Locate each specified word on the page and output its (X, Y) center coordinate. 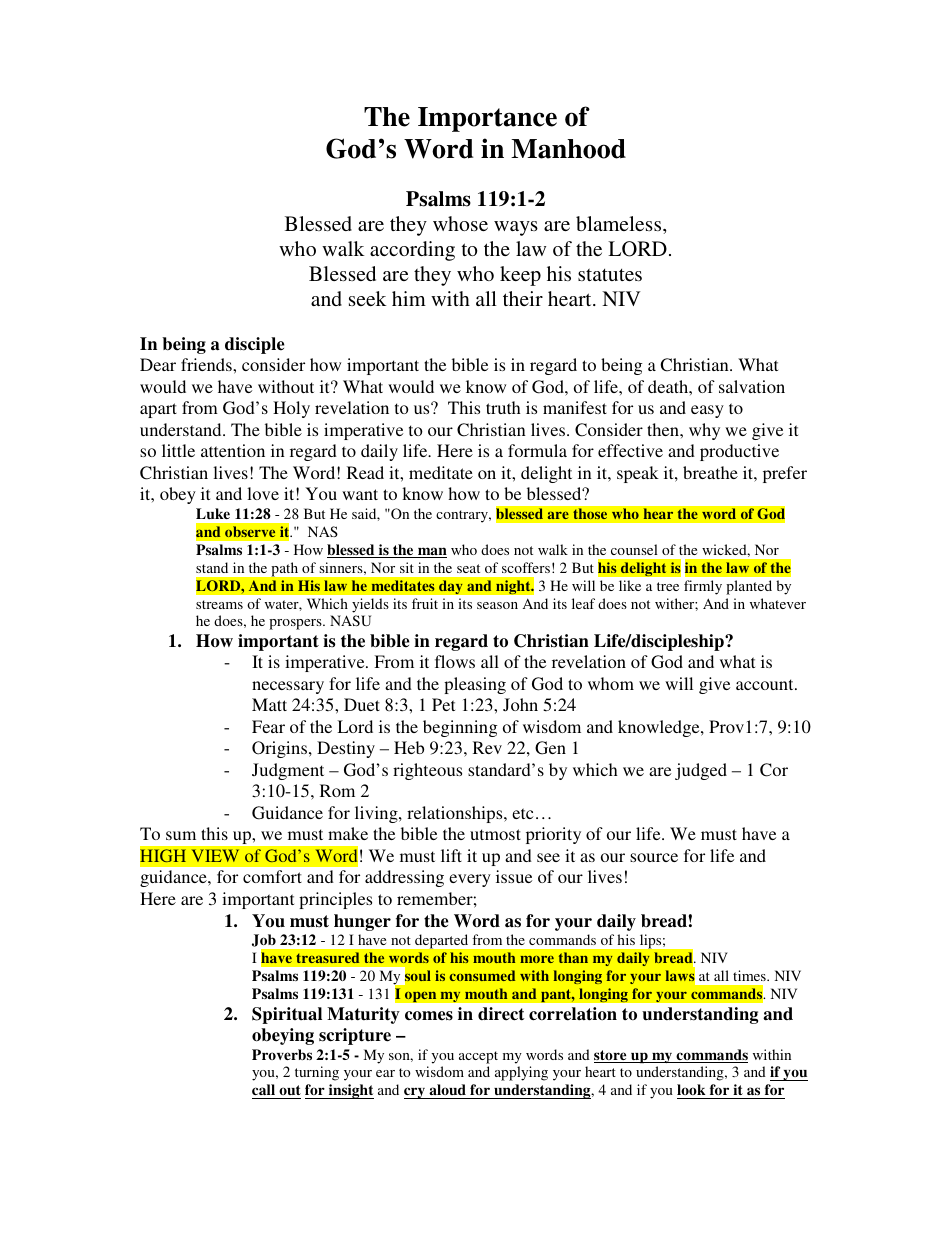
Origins (279, 749)
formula (537, 450)
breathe (710, 472)
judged (701, 771)
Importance (487, 119)
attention (233, 450)
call (264, 1091)
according (412, 251)
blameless (620, 223)
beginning (460, 728)
